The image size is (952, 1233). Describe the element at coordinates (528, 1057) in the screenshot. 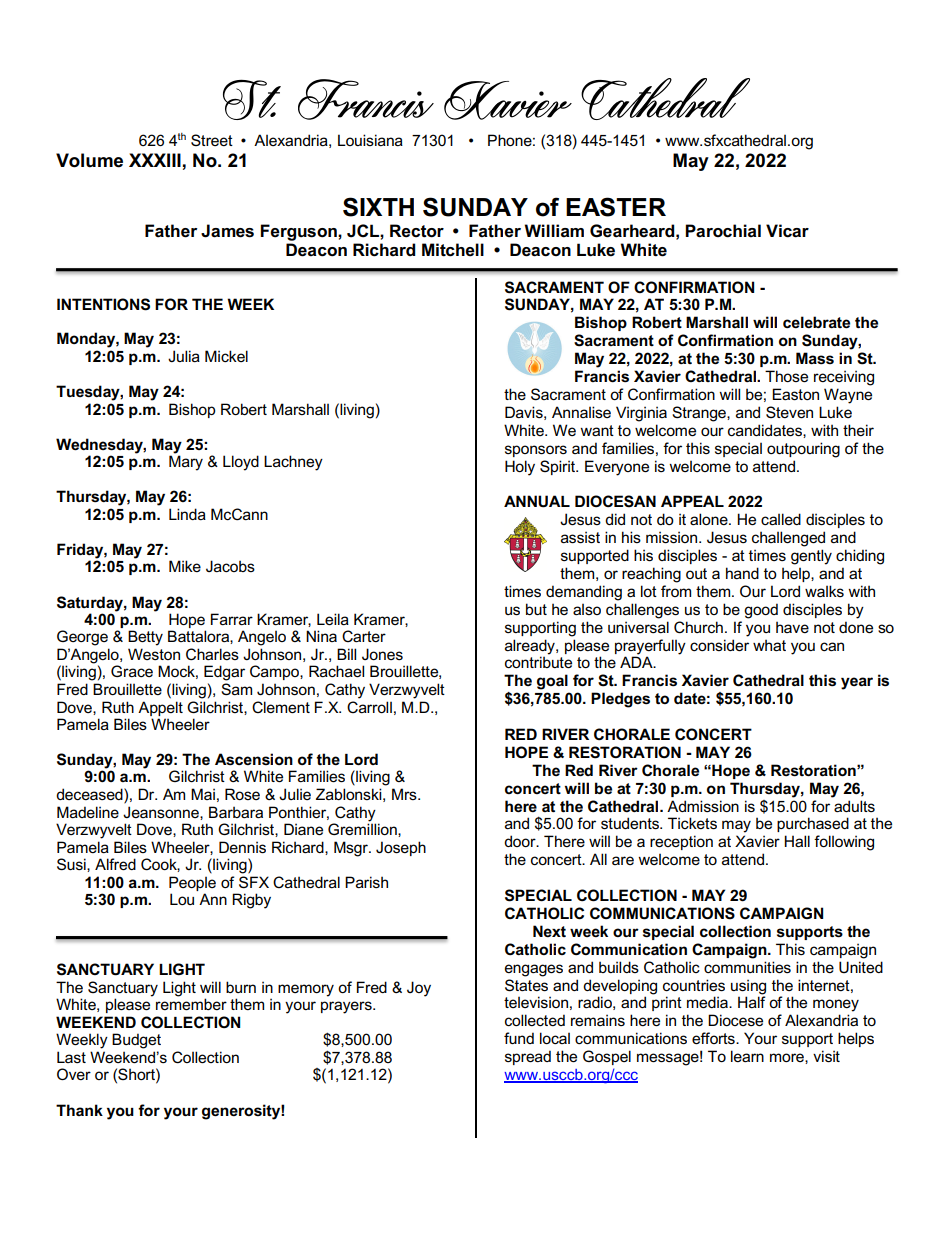

I see `spread` at that location.
